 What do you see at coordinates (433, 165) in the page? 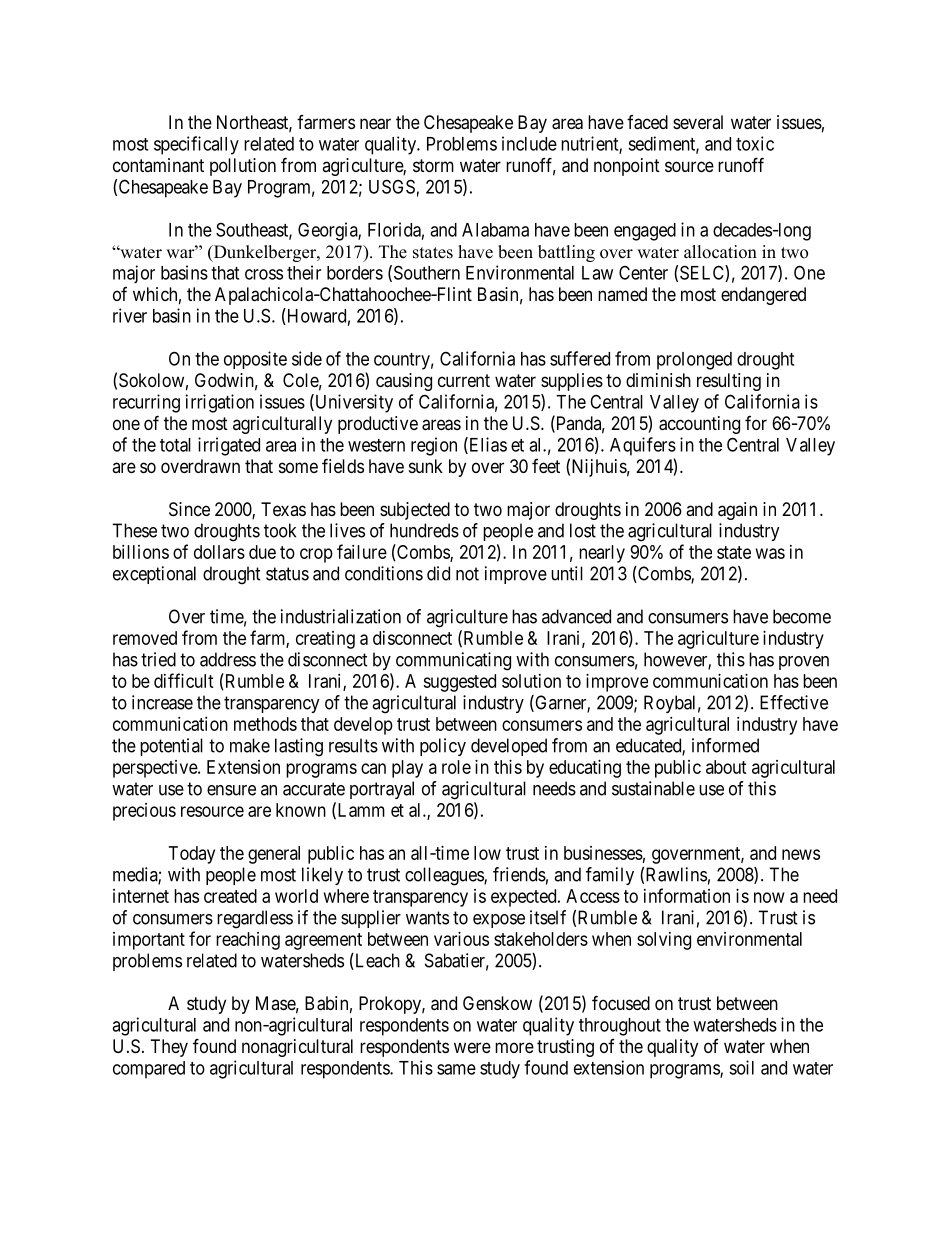
I see `storm` at bounding box center [433, 165].
